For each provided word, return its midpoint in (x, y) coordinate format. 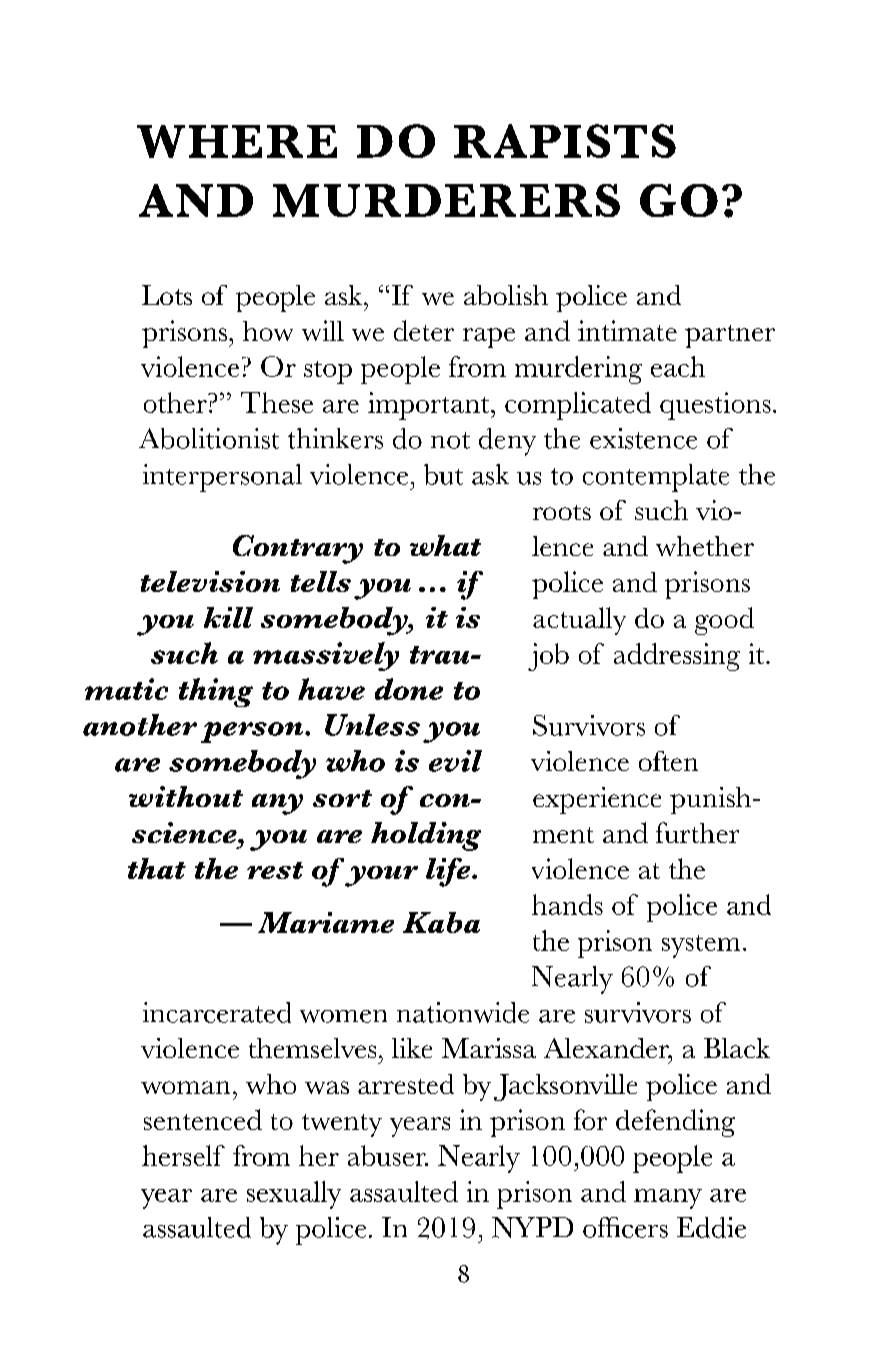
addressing (677, 657)
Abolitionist (209, 438)
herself (183, 1155)
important (428, 406)
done (409, 689)
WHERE (237, 141)
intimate (627, 330)
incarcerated (217, 1012)
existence (643, 438)
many (668, 1199)
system (701, 946)
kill (228, 617)
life (449, 872)
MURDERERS (446, 200)
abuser (388, 1155)
